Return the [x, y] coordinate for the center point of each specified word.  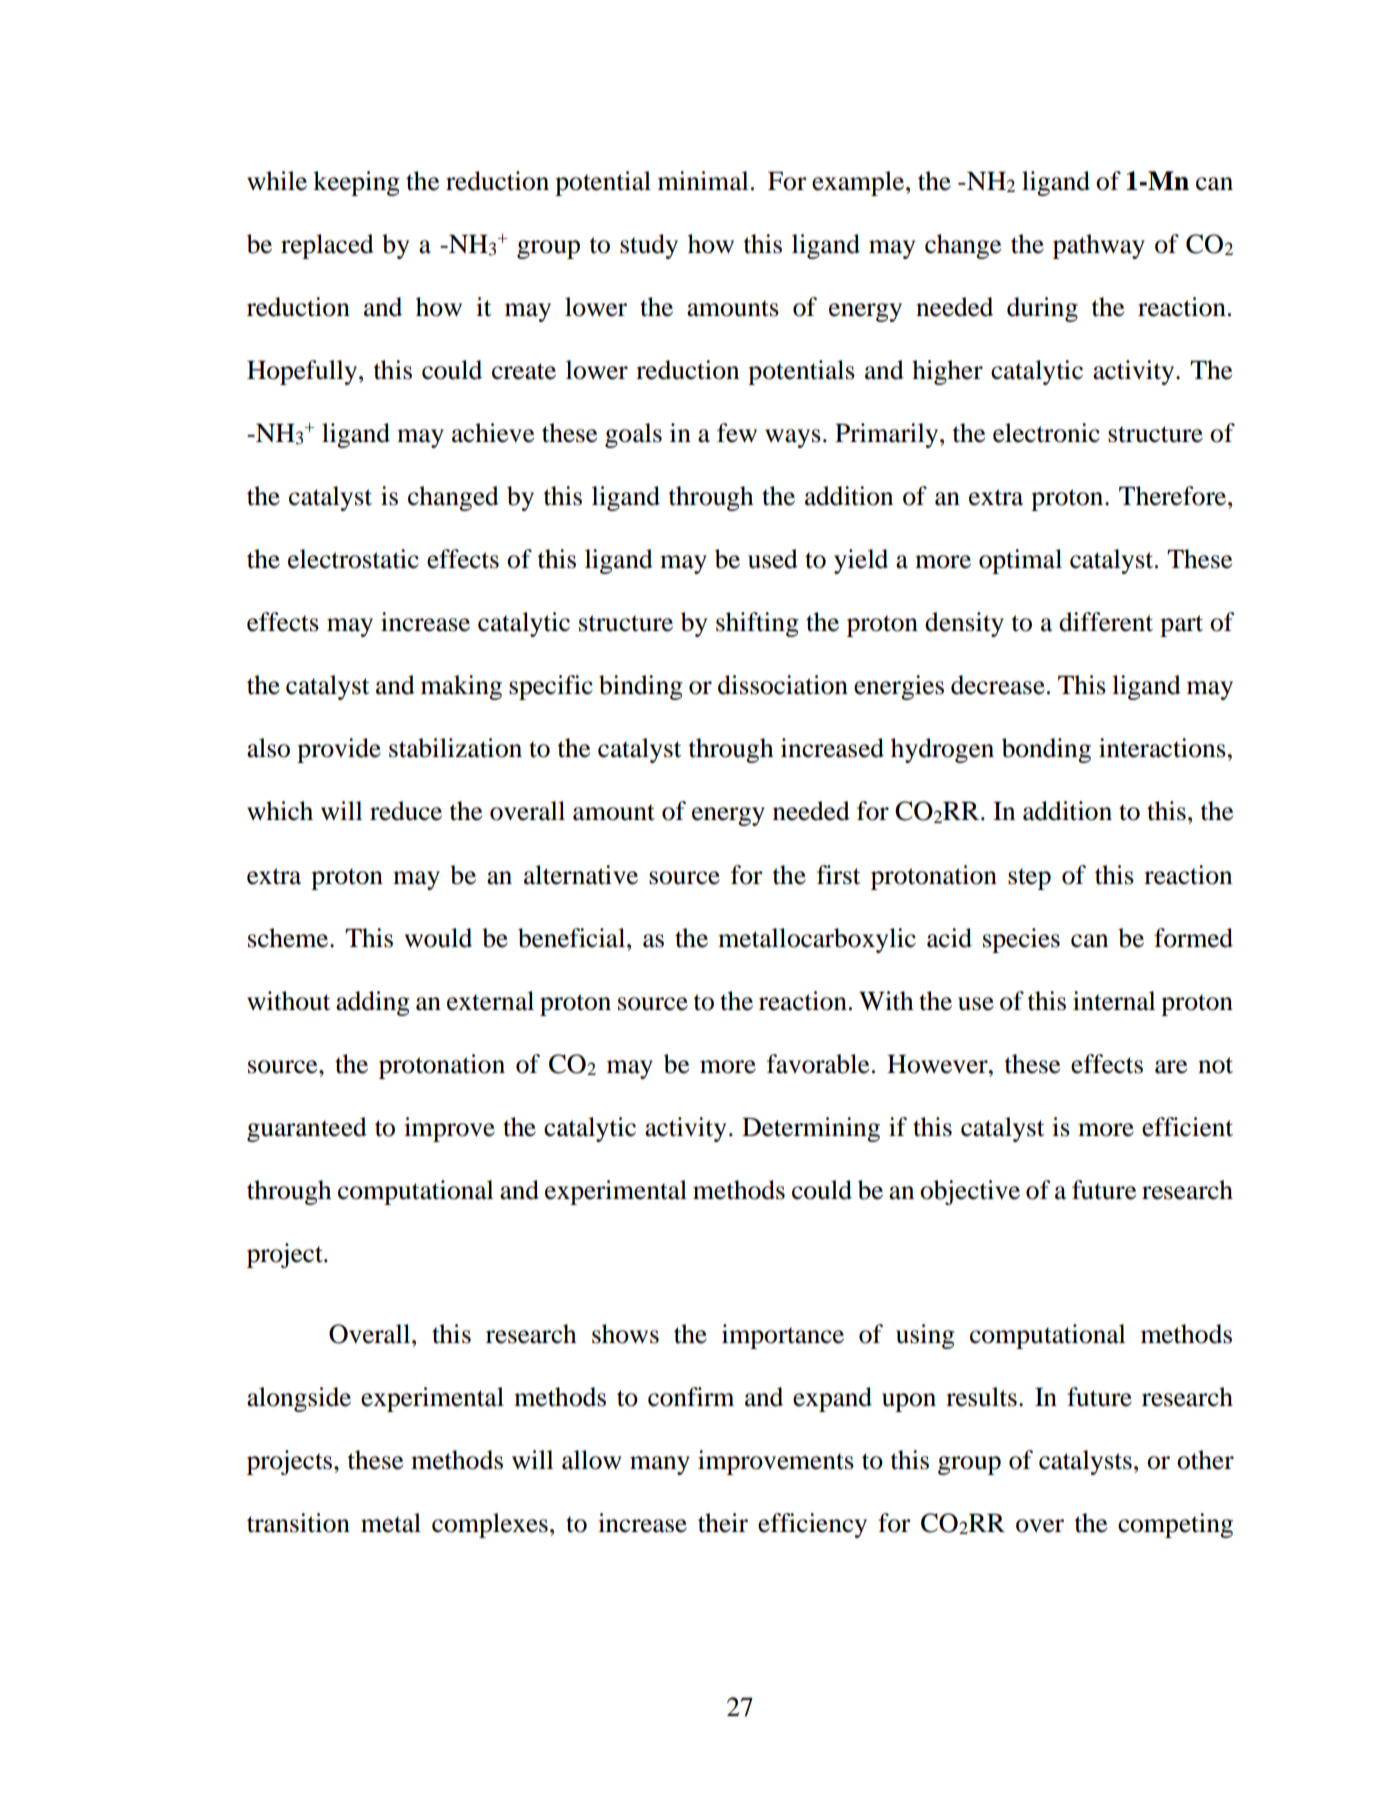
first [838, 875]
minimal [703, 181]
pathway [1099, 246]
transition [298, 1523]
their [723, 1523]
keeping [356, 183]
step [1029, 879]
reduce [406, 811]
